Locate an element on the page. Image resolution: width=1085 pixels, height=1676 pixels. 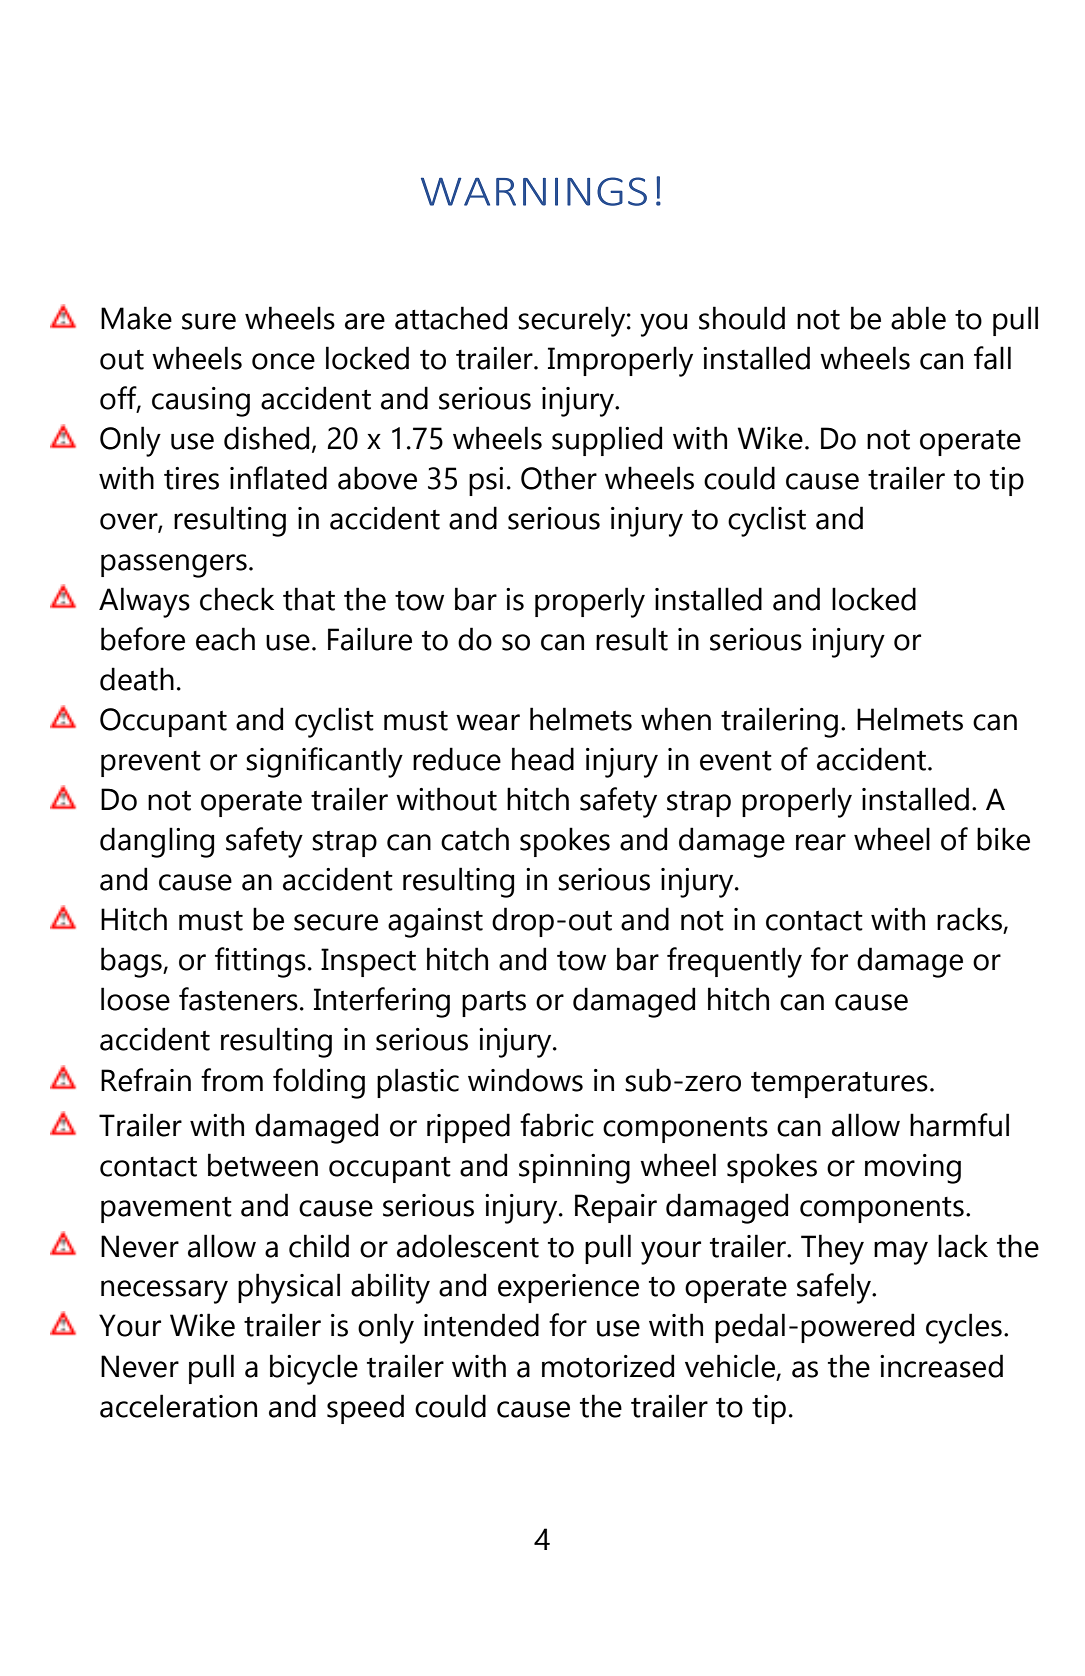
motorized is located at coordinates (608, 1366).
